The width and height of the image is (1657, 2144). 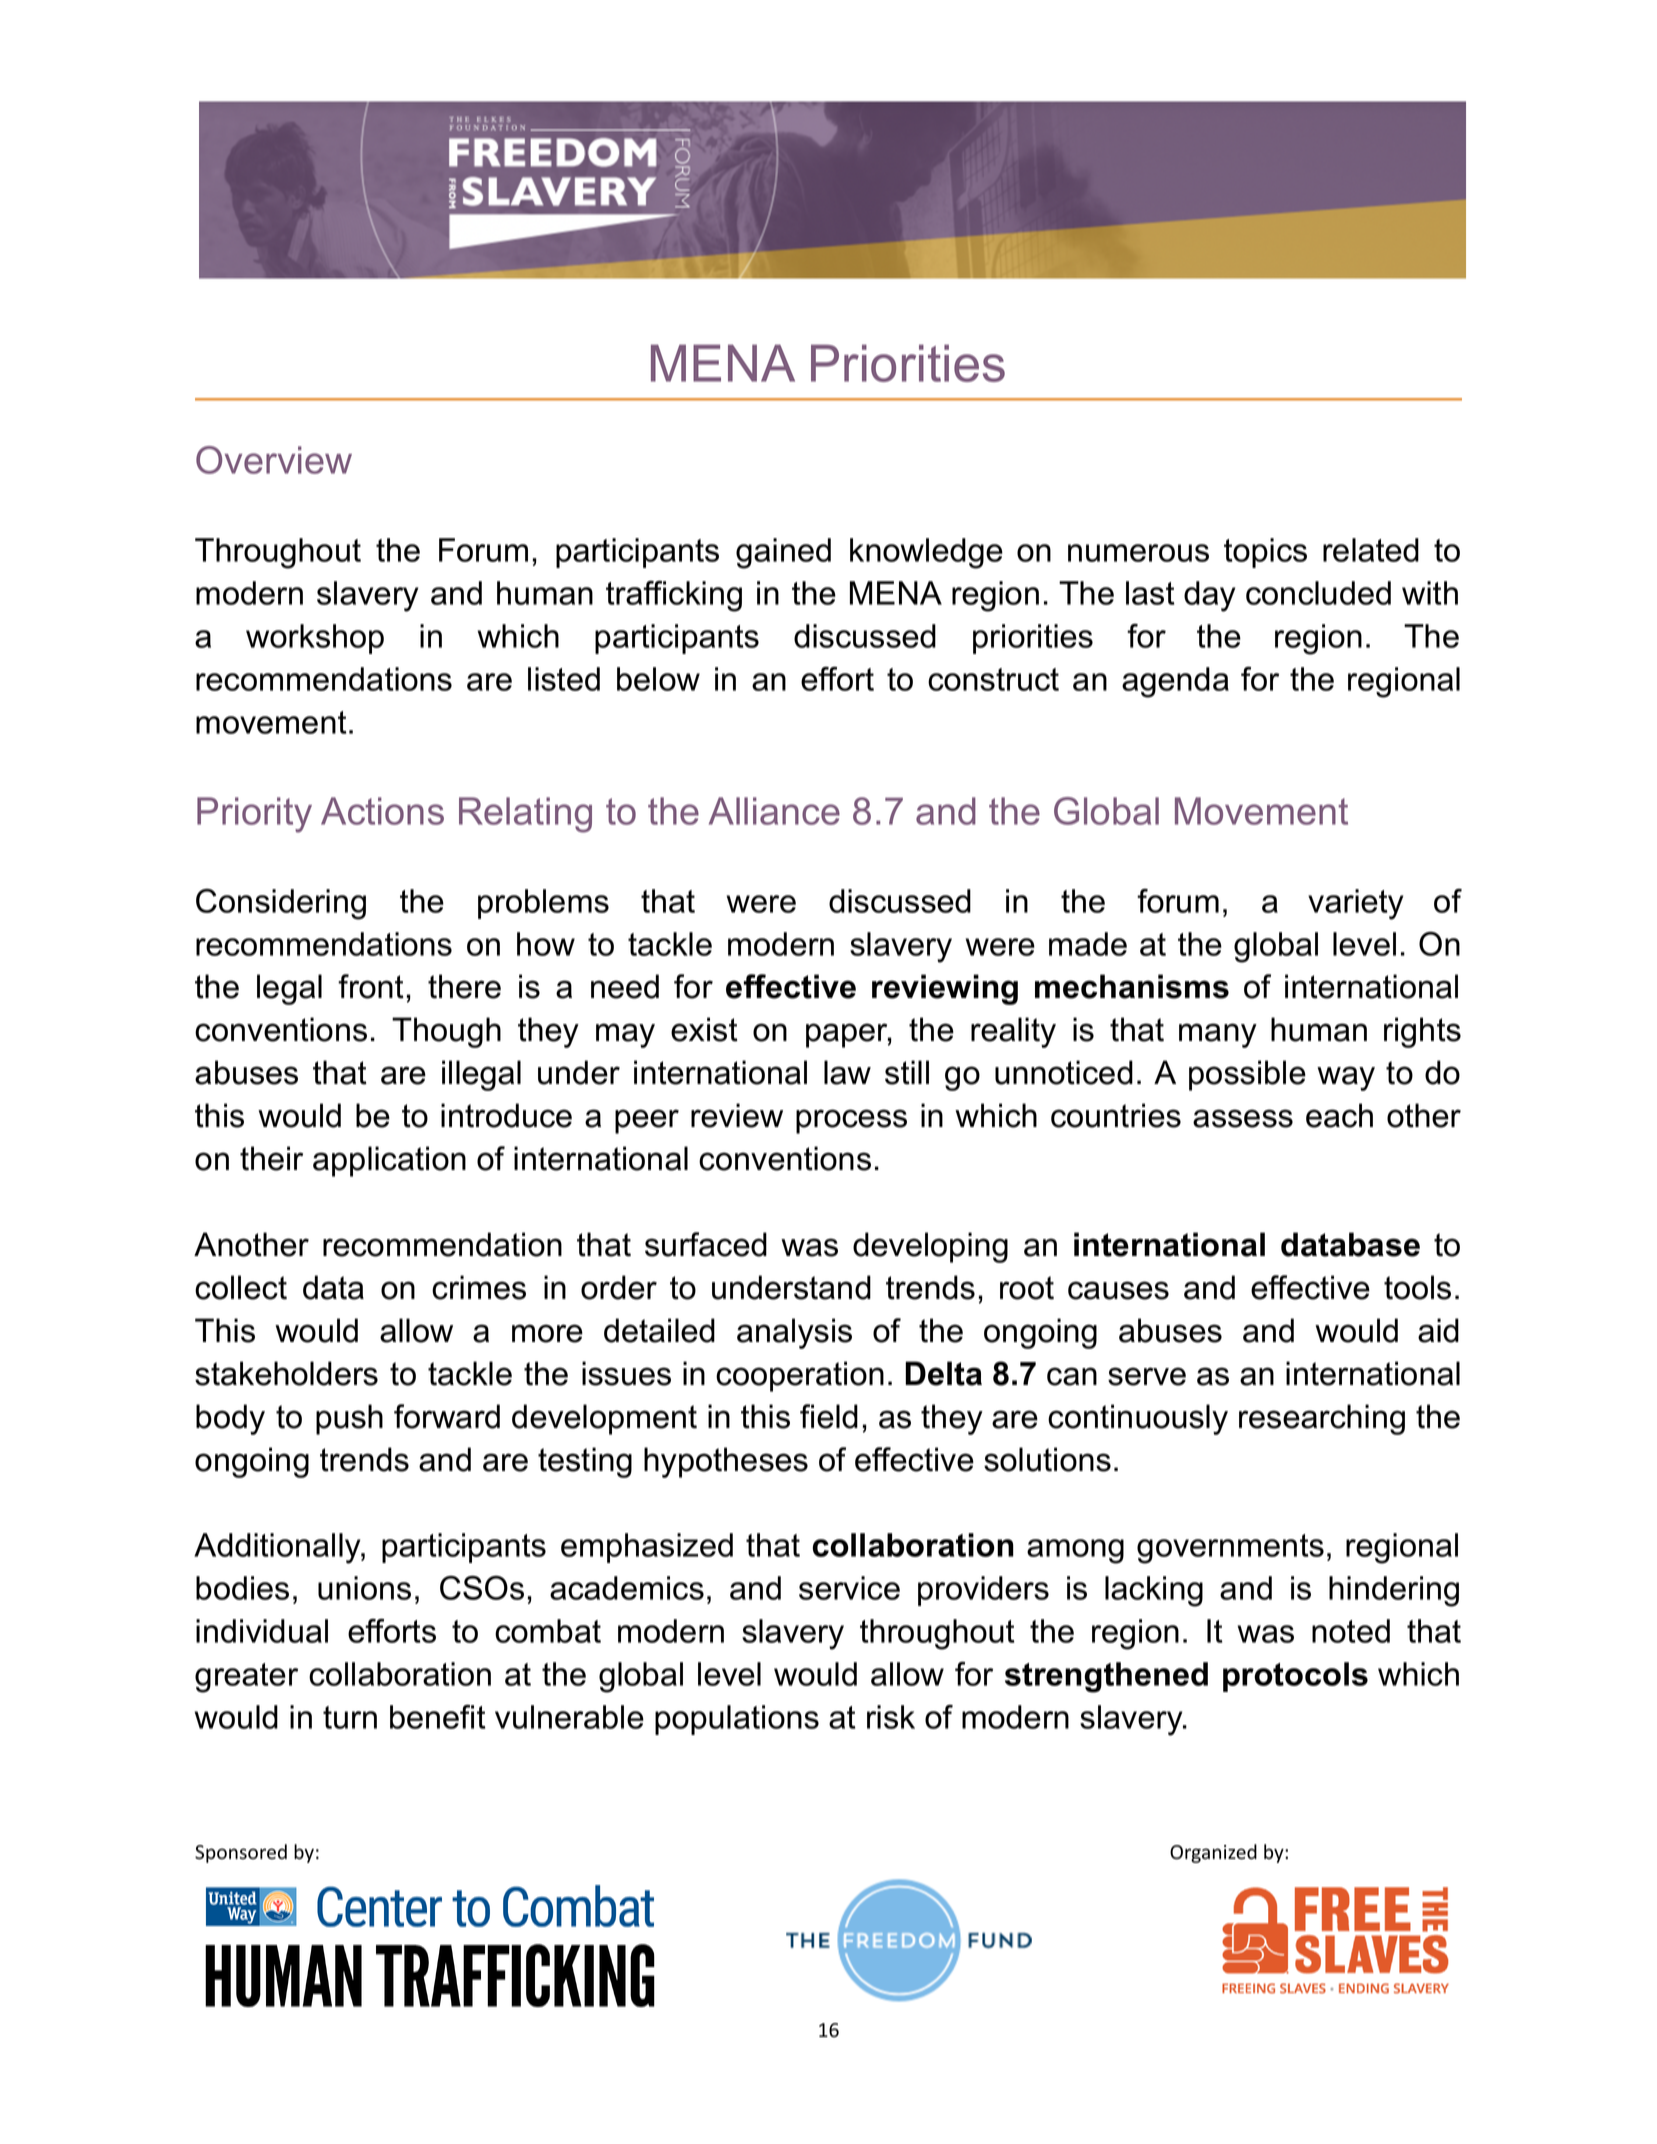 What do you see at coordinates (1243, 1118) in the image?
I see `assess` at bounding box center [1243, 1118].
